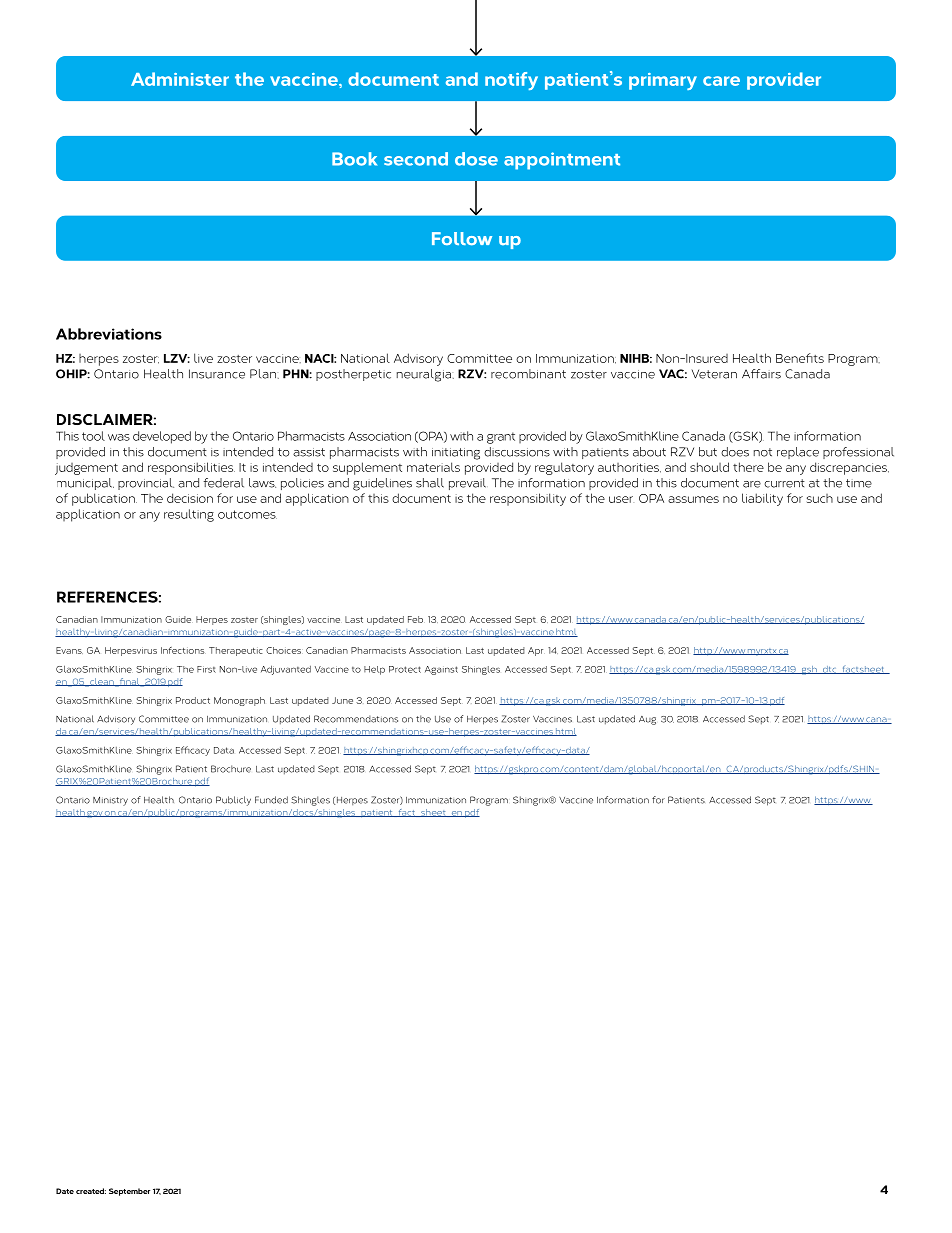 The width and height of the image is (952, 1233). Describe the element at coordinates (271, 800) in the image. I see `Funded` at that location.
